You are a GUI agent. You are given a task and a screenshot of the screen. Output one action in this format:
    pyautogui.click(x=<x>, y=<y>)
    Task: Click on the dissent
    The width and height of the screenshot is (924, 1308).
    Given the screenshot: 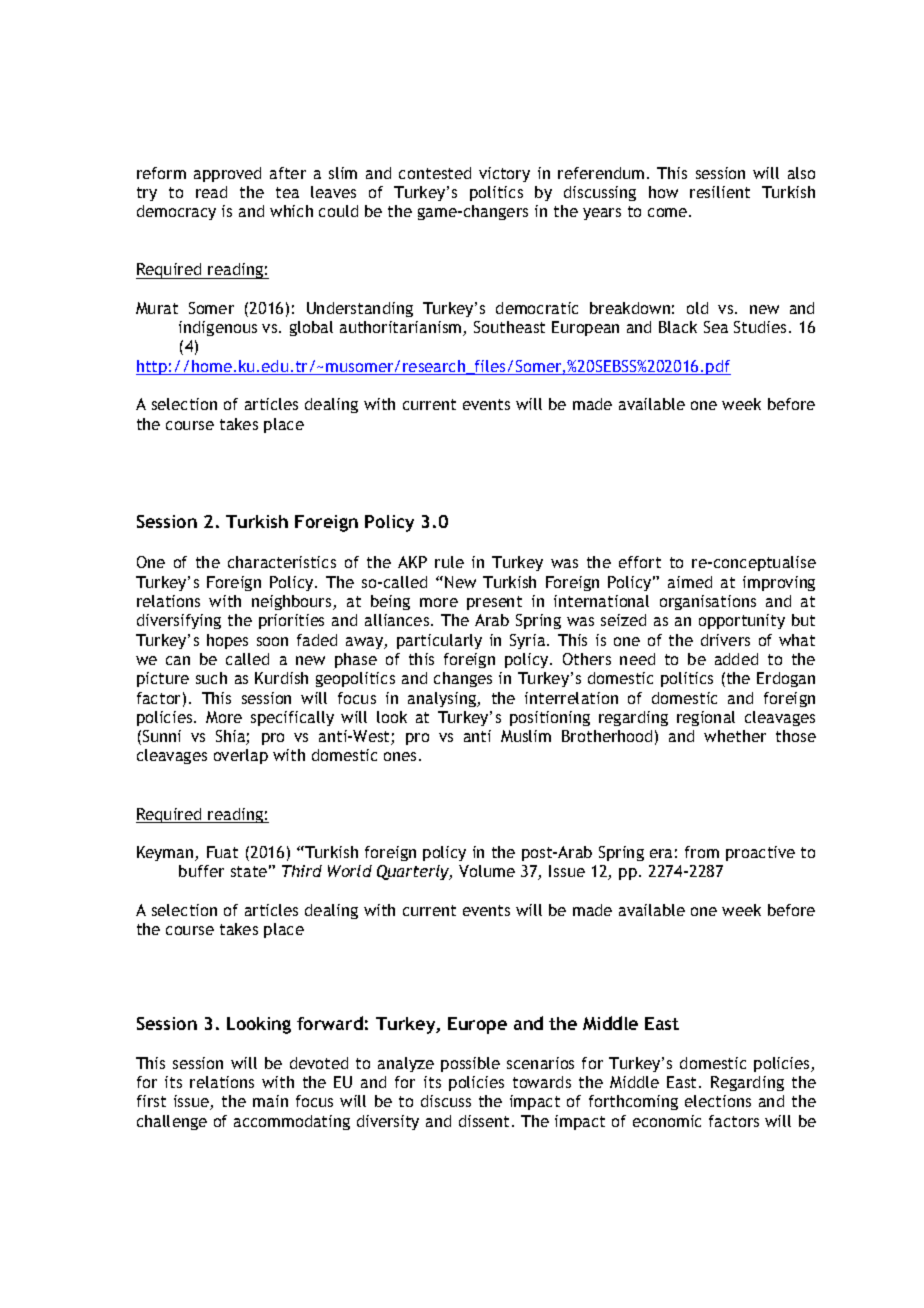 What is the action you would take?
    pyautogui.click(x=484, y=1121)
